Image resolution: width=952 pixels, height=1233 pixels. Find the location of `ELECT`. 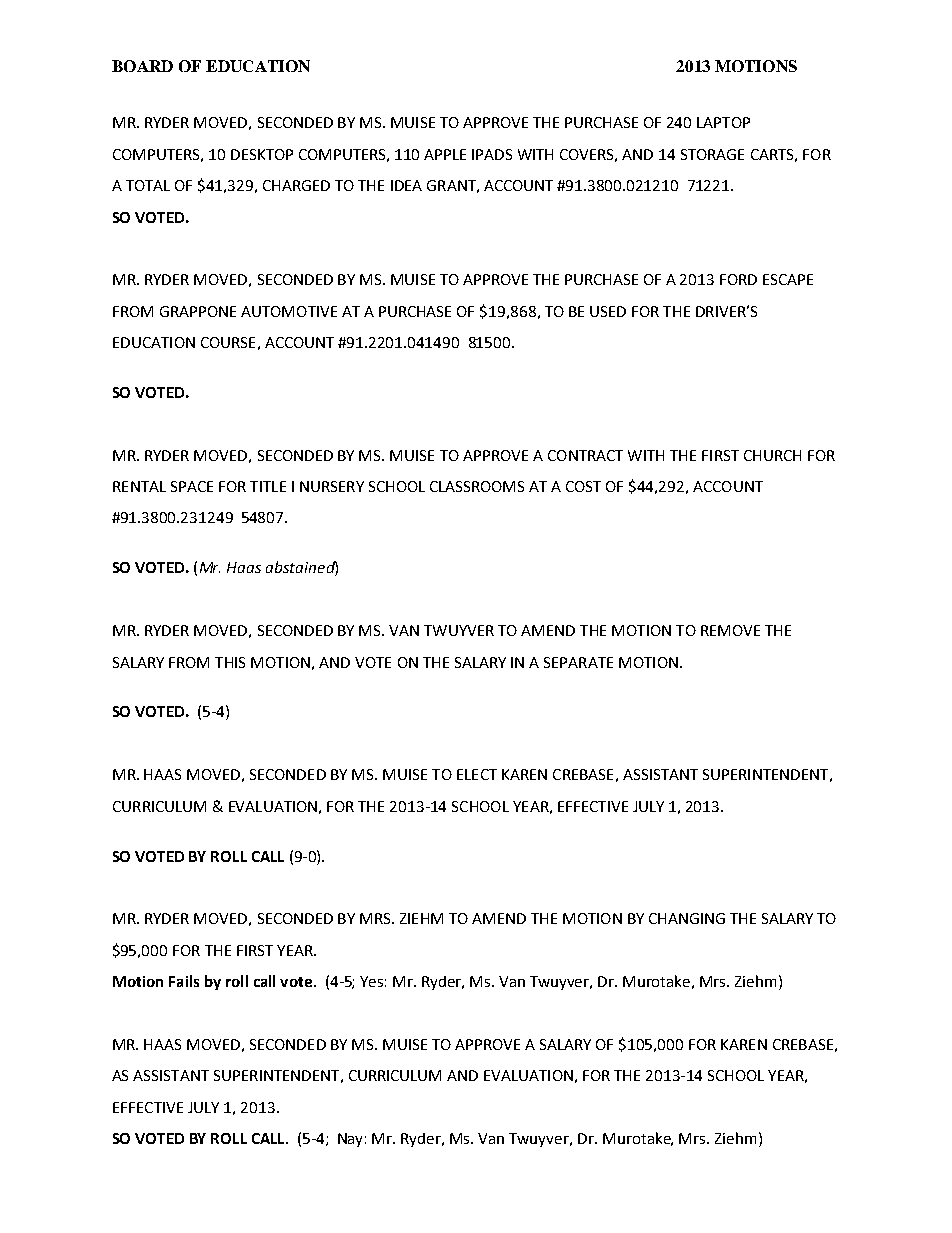

ELECT is located at coordinates (477, 774).
